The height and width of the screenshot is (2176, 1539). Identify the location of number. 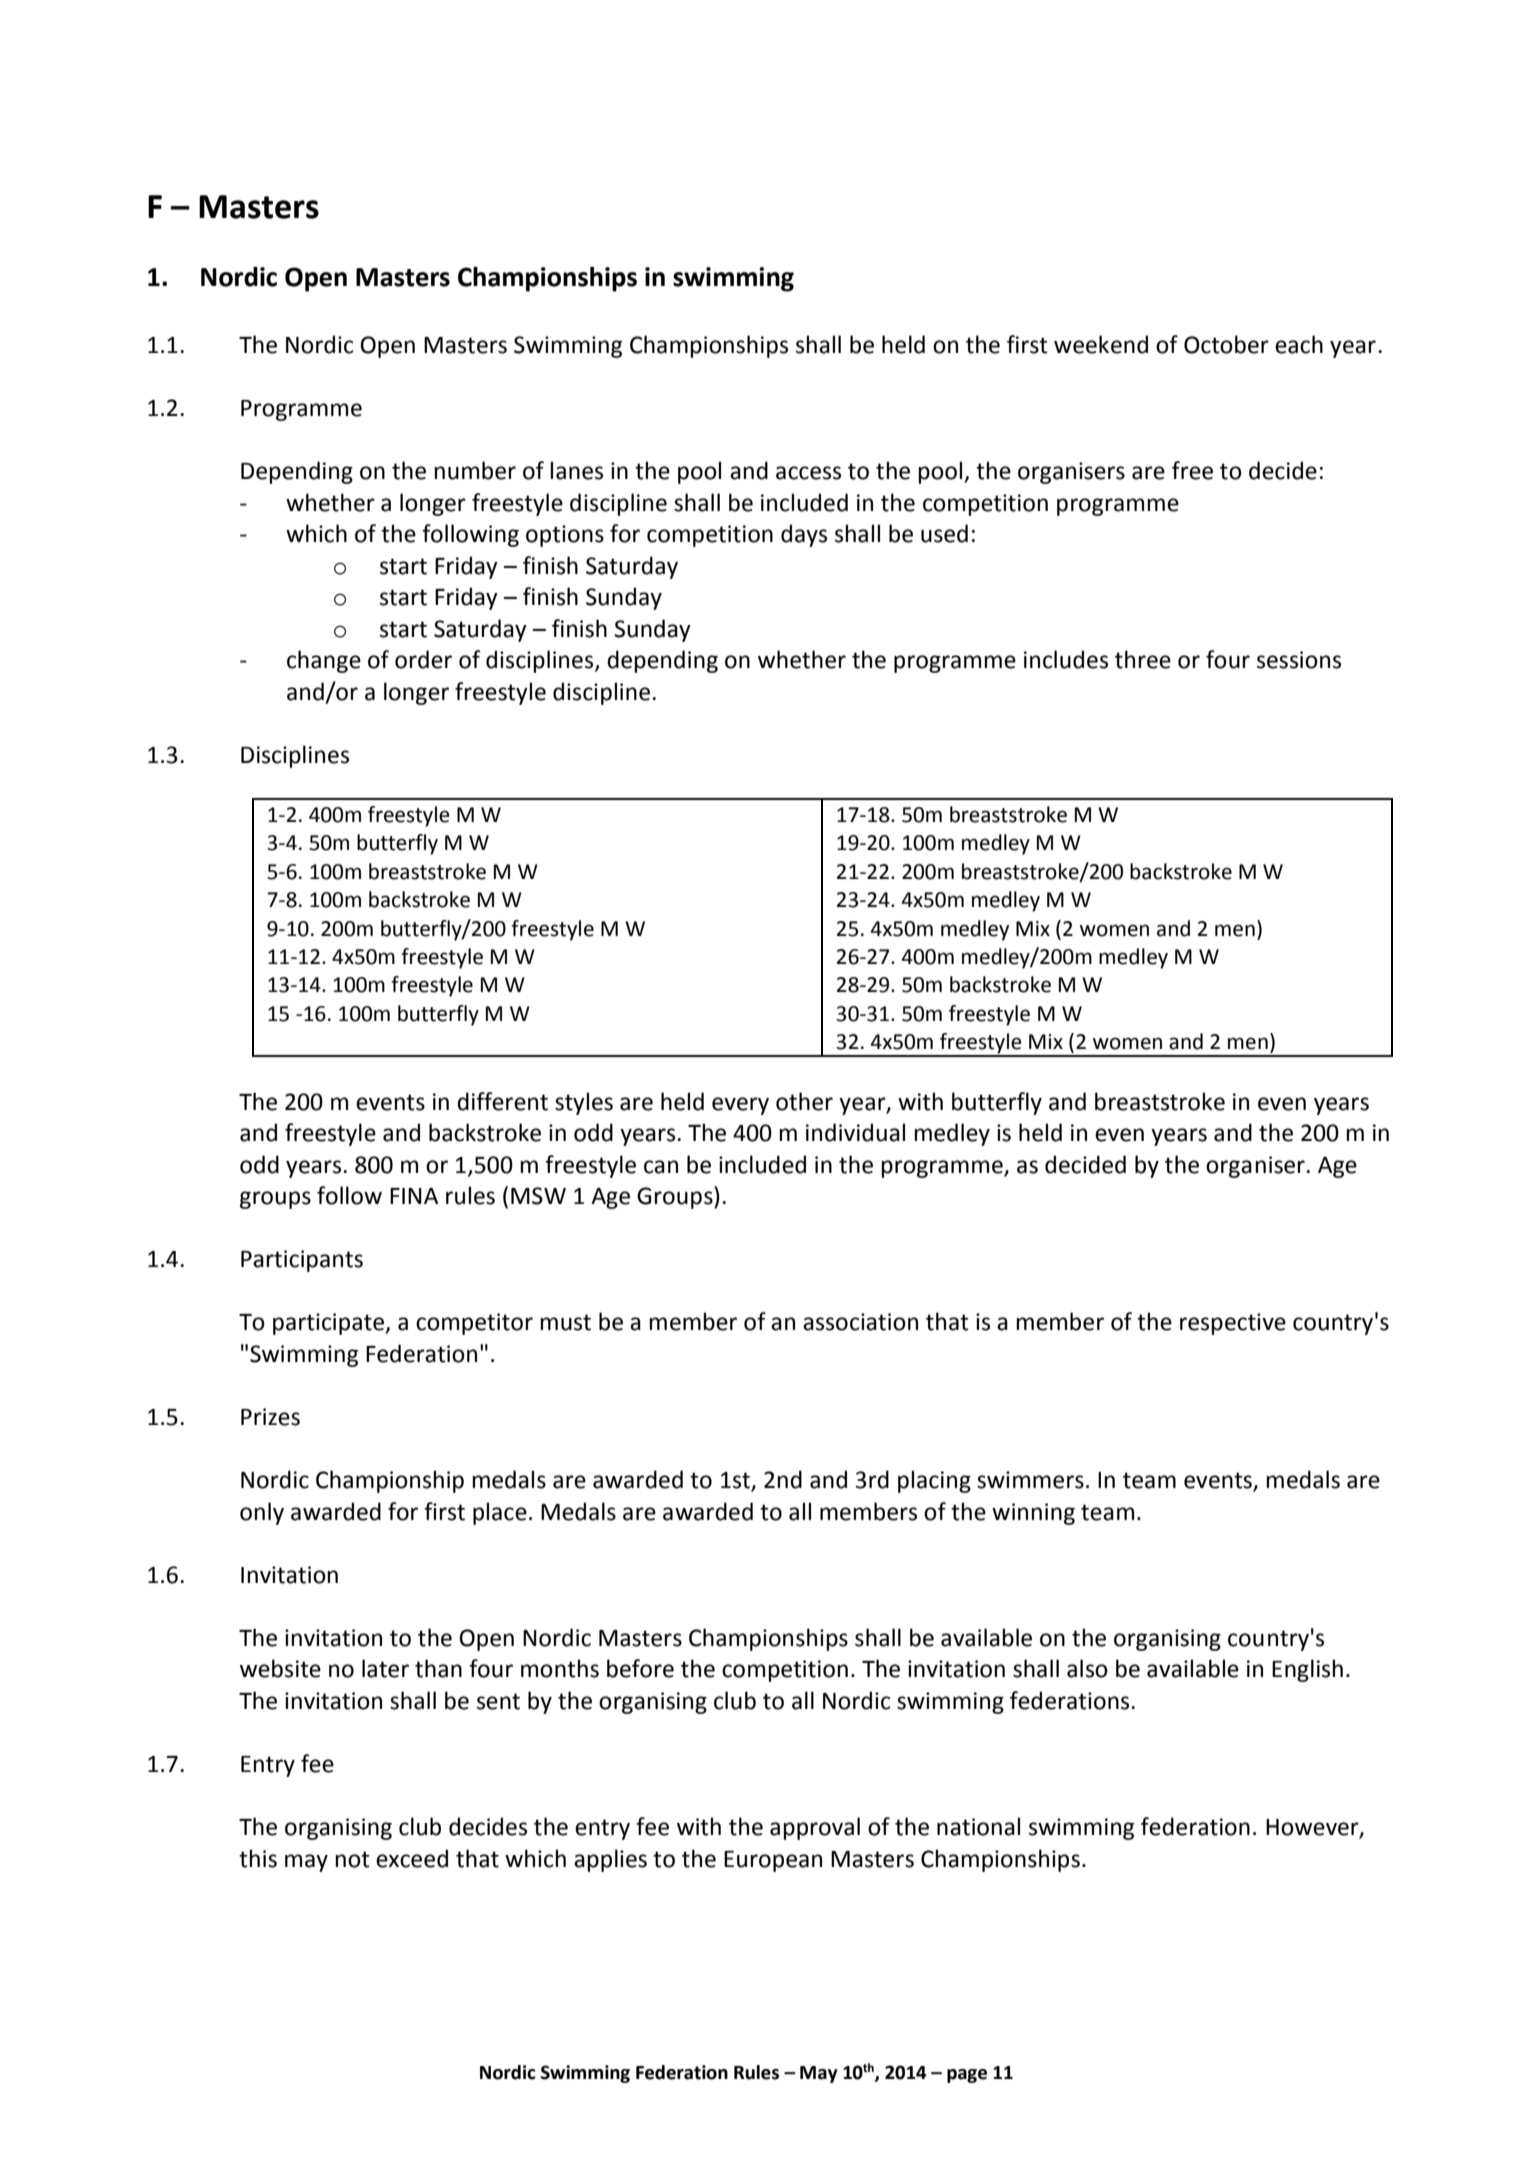
(475, 470).
